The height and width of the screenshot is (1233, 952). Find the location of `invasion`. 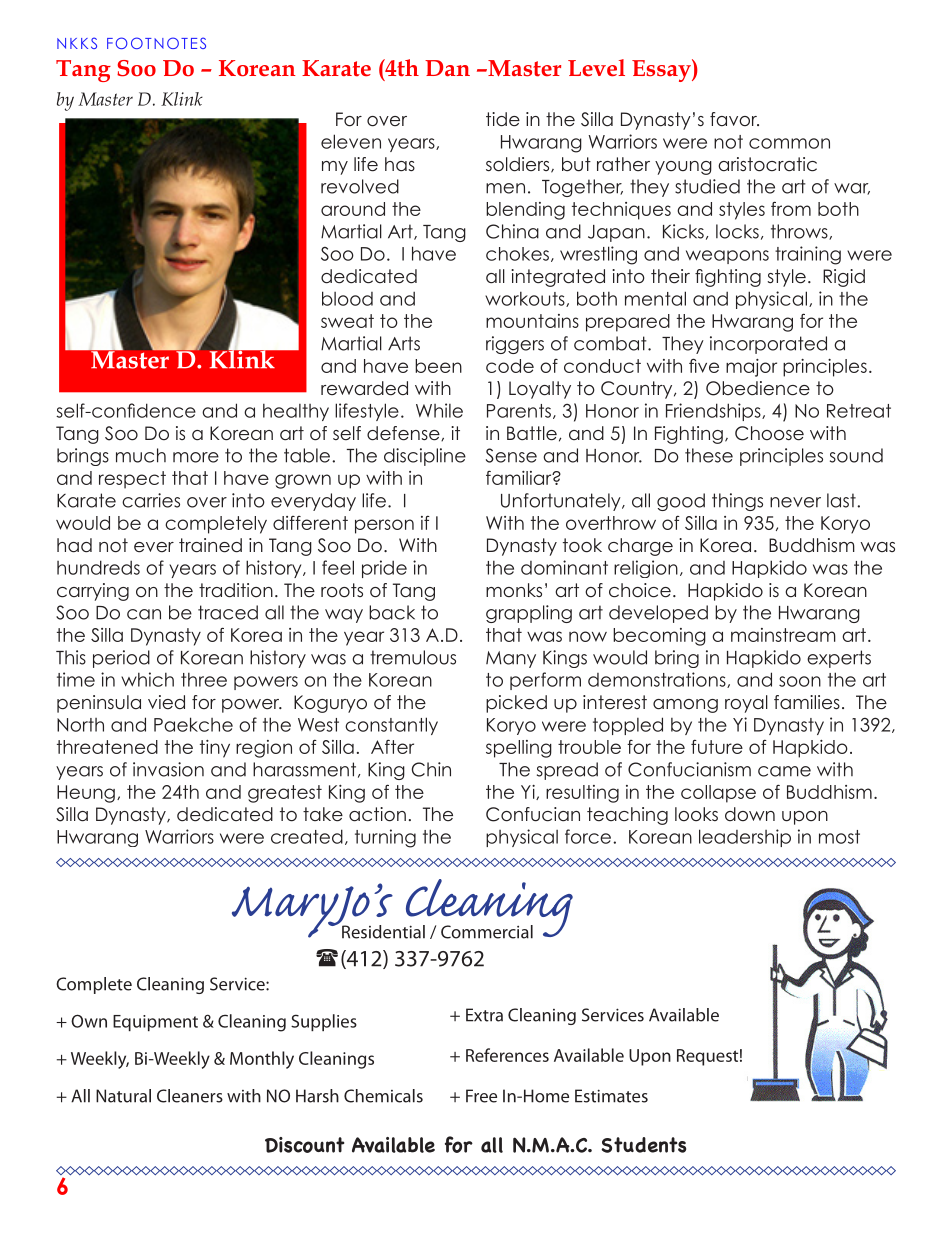

invasion is located at coordinates (168, 769).
